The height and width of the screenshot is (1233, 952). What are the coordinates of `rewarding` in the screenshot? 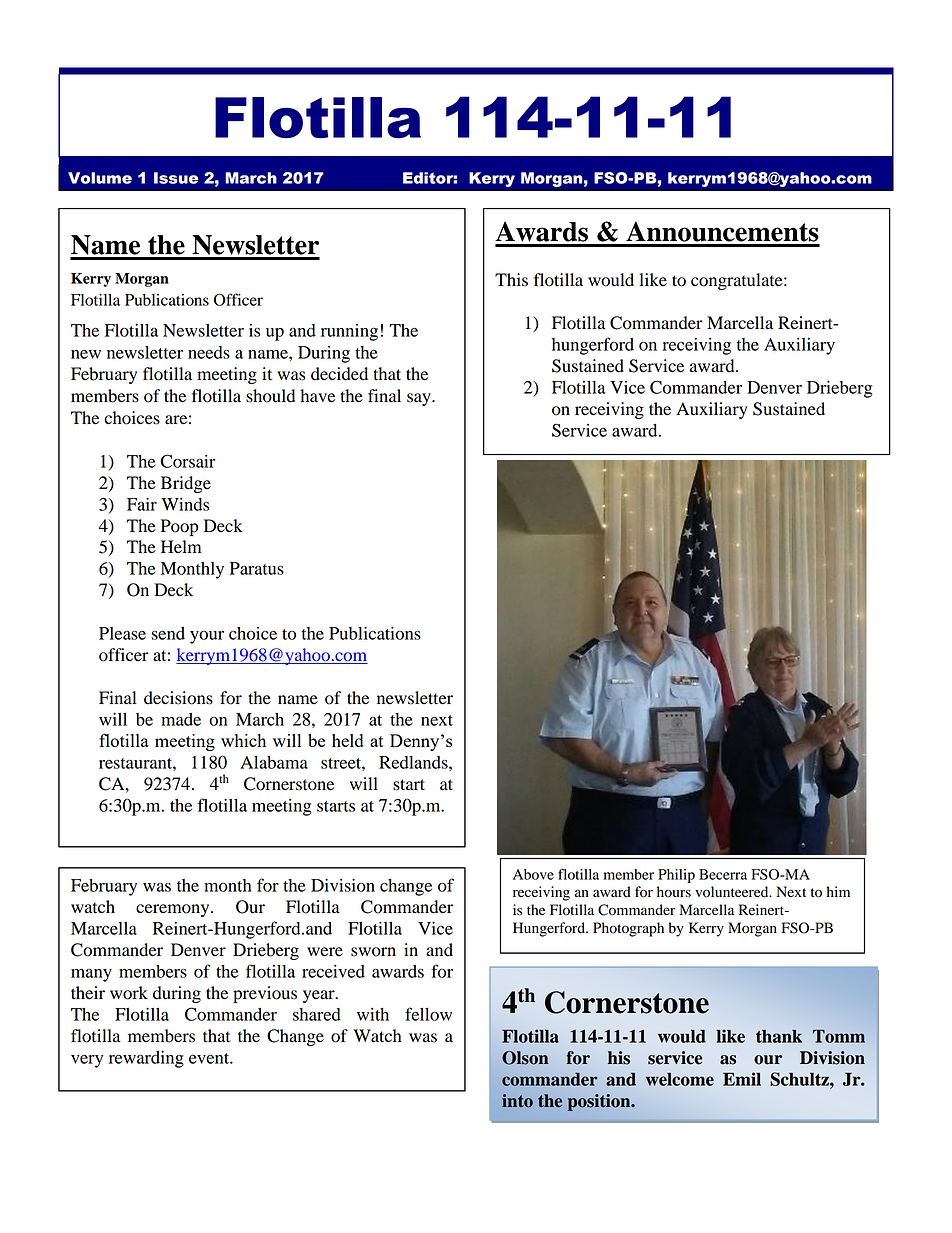 It's located at (146, 1059).
